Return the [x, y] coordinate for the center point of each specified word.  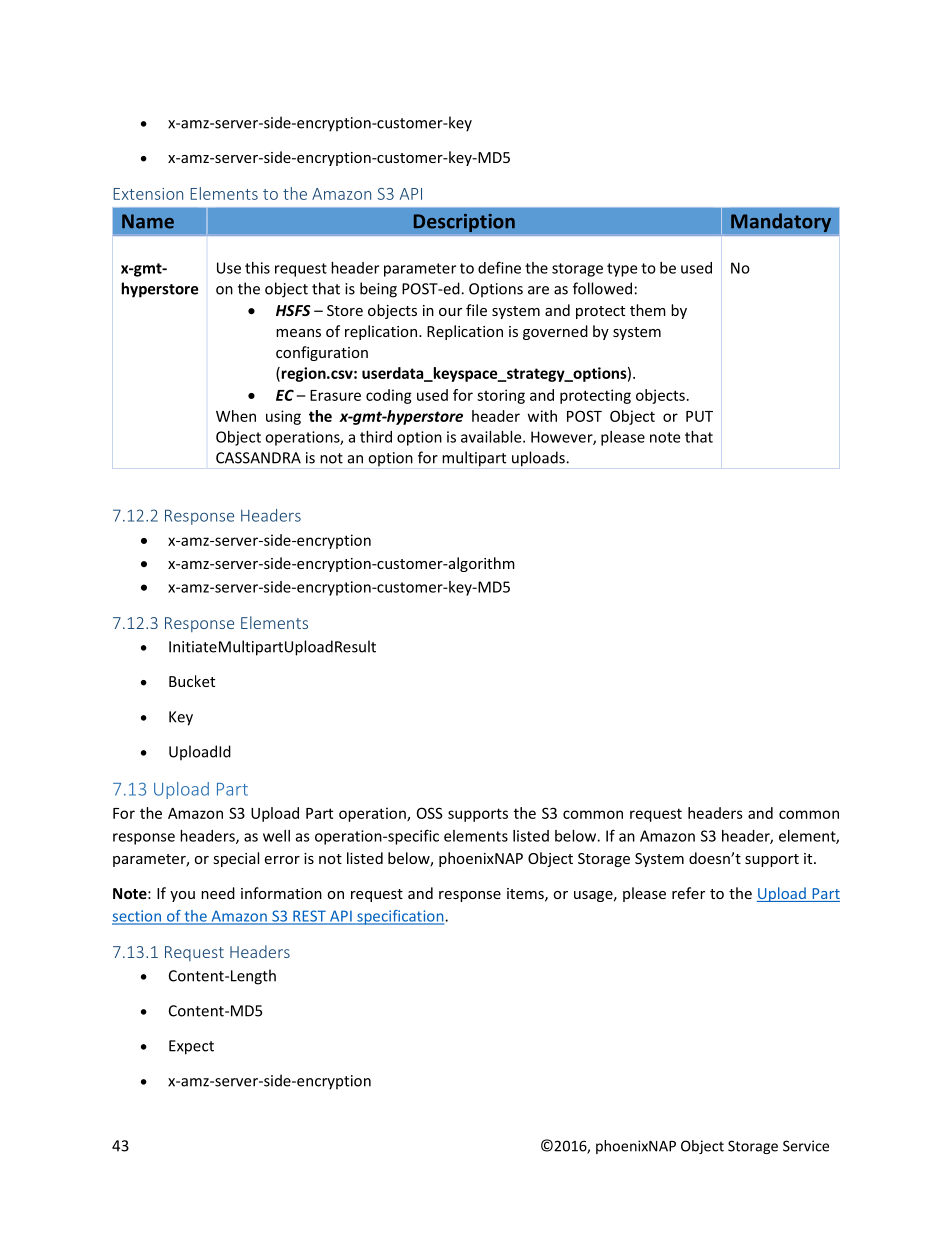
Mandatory [781, 222]
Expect [191, 1047]
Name [148, 221]
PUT [699, 416]
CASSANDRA [258, 458]
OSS [430, 813]
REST [309, 917]
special [236, 859]
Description [464, 223]
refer [688, 893]
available [492, 437]
